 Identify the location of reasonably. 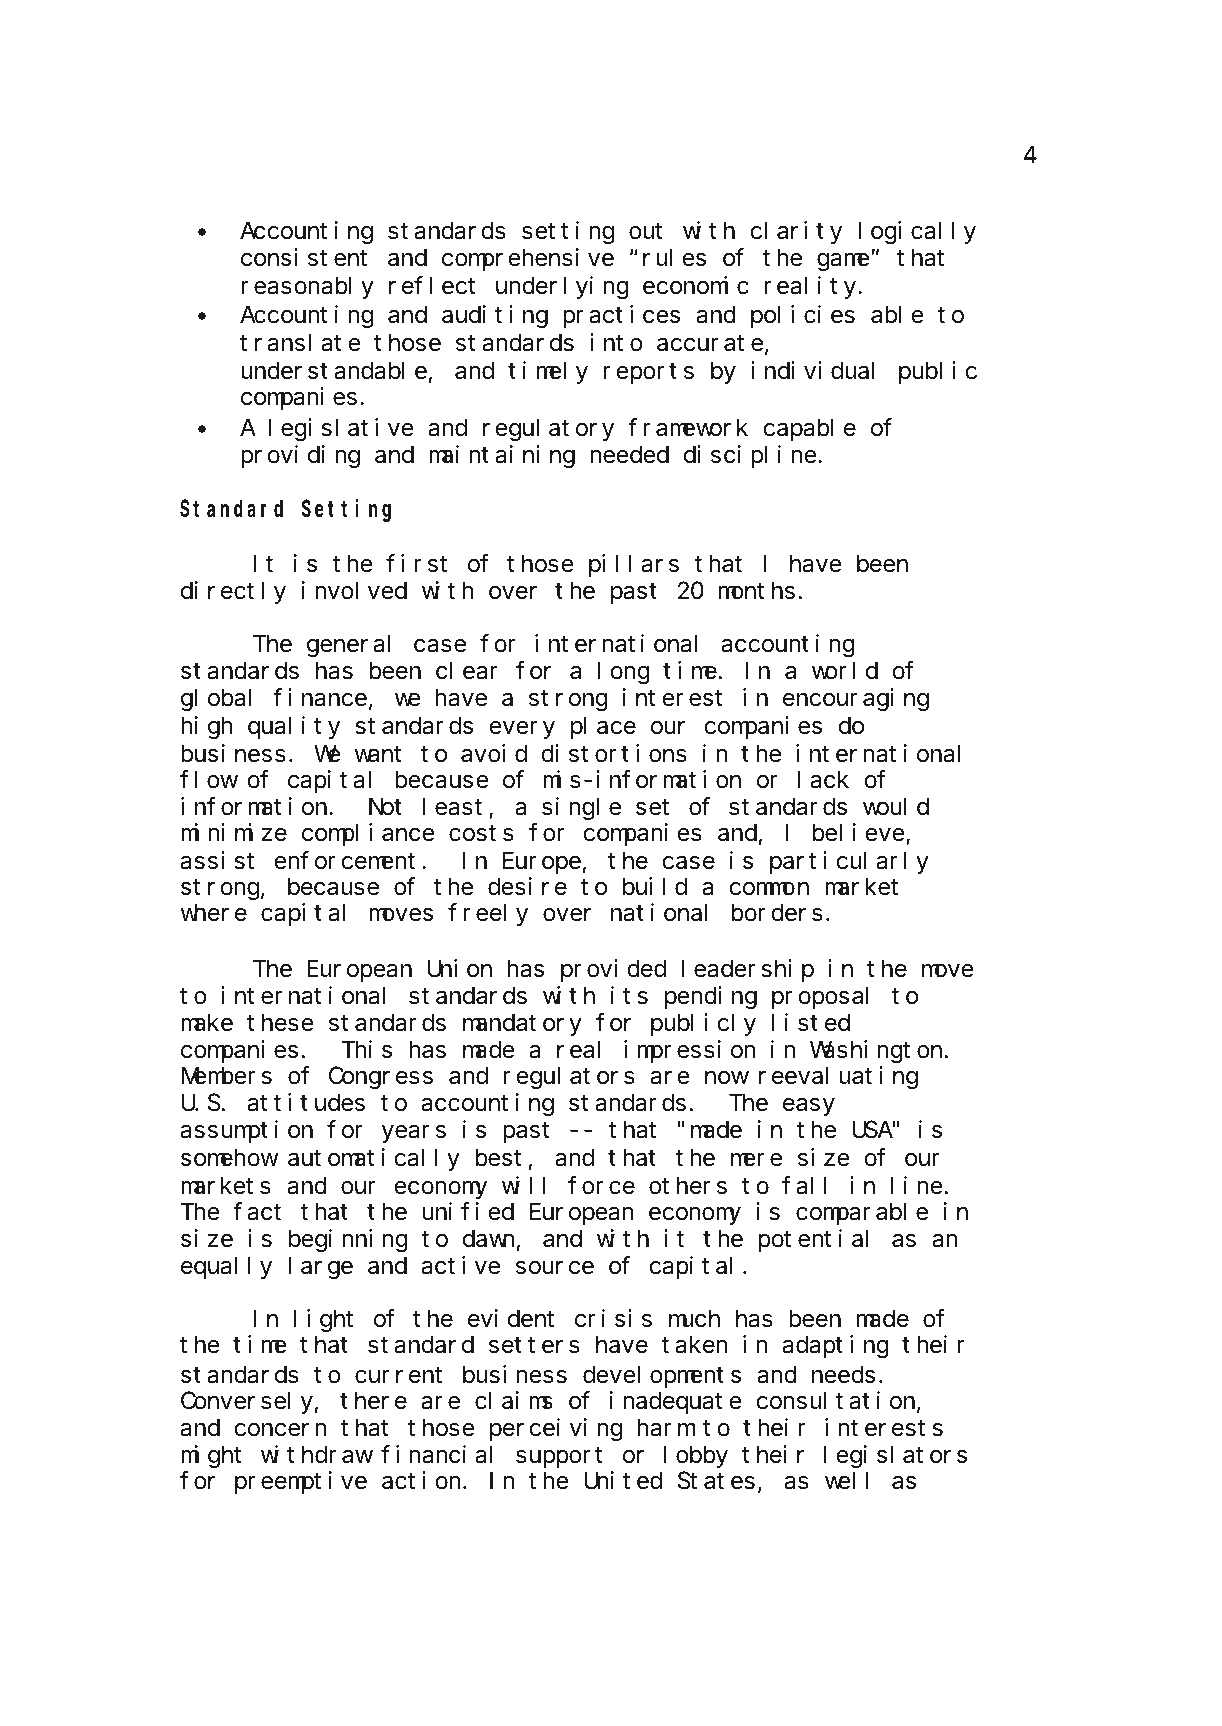
(307, 288).
